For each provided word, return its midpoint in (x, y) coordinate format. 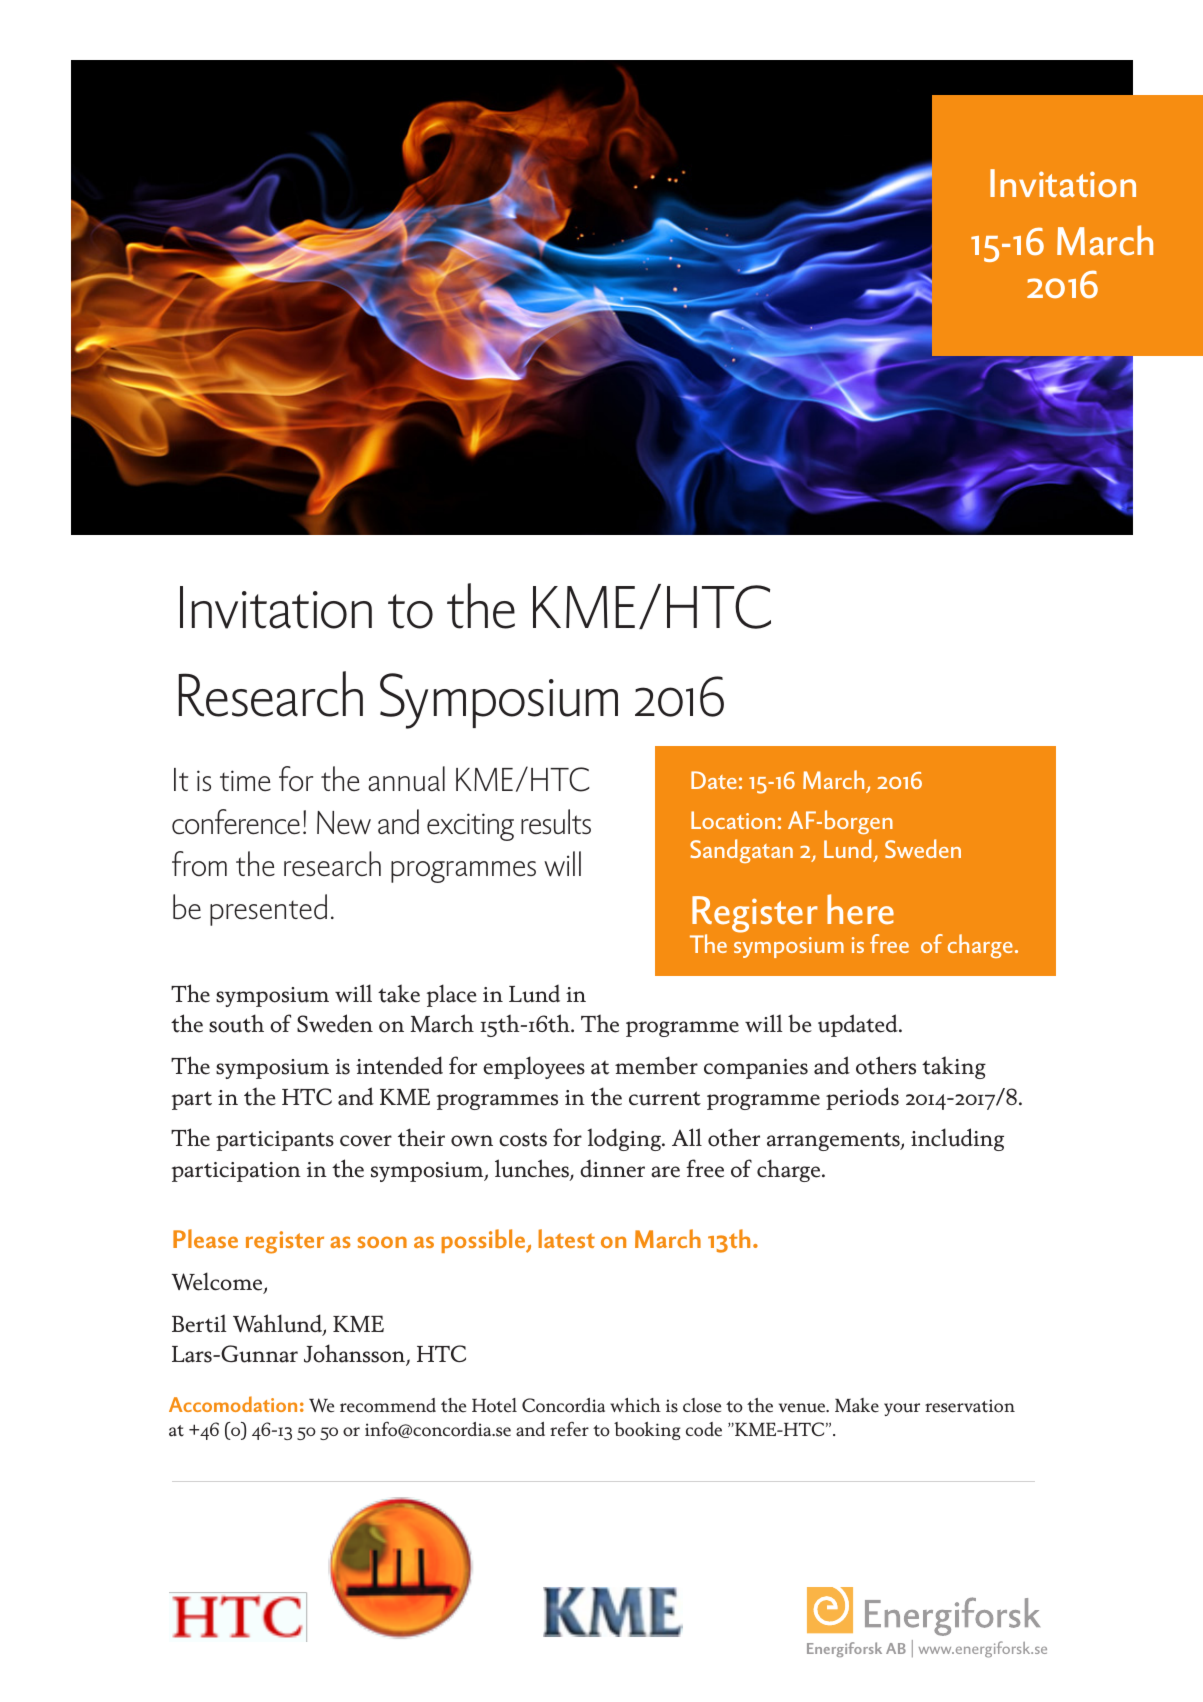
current (665, 1098)
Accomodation (233, 1404)
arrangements (834, 1141)
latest (566, 1238)
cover (366, 1141)
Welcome (218, 1282)
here (860, 909)
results (556, 821)
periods (862, 1098)
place (452, 995)
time (245, 780)
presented (268, 910)
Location (733, 820)
